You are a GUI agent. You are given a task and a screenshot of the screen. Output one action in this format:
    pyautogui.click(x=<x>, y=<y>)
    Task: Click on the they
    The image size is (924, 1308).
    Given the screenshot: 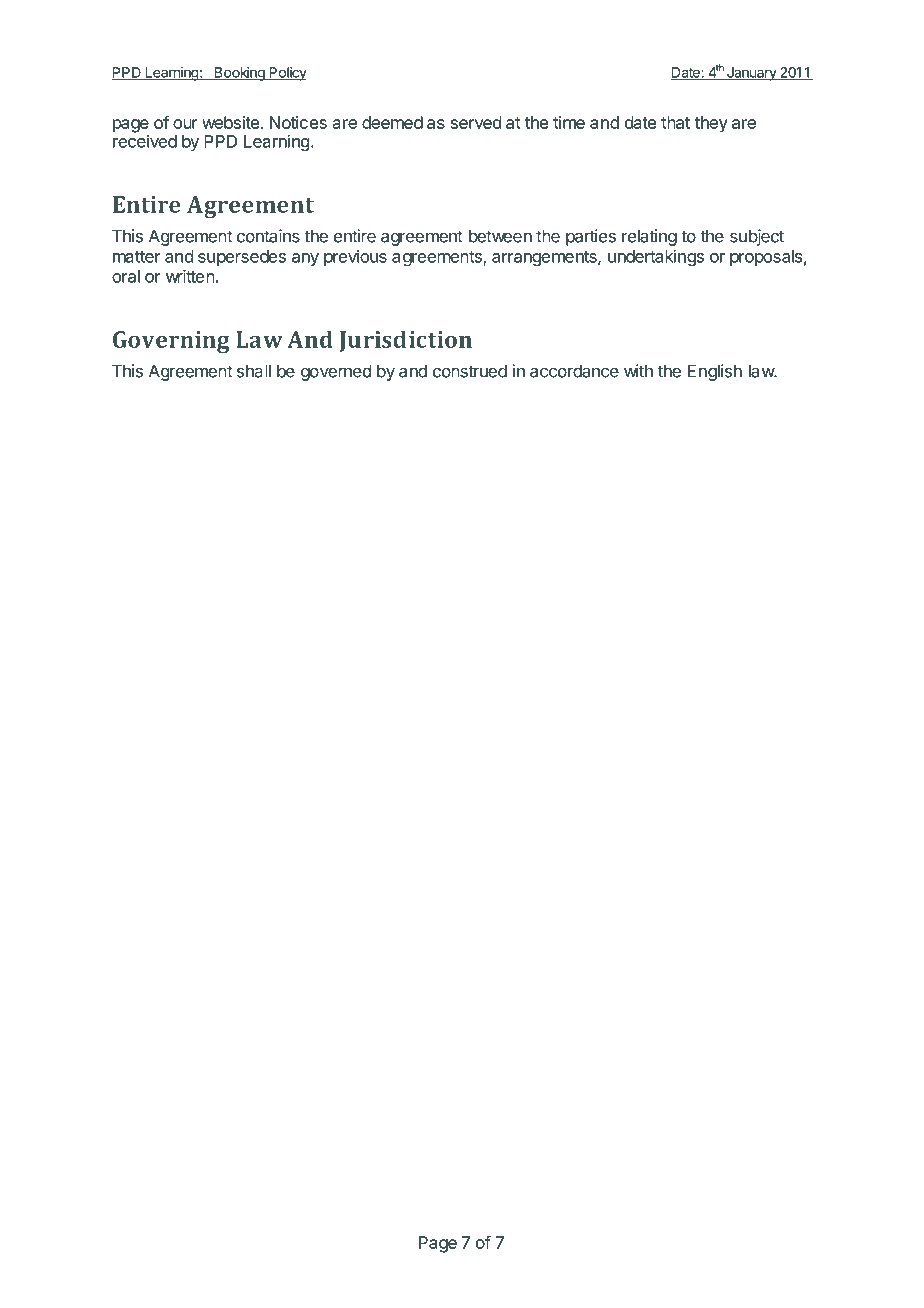 What is the action you would take?
    pyautogui.click(x=711, y=124)
